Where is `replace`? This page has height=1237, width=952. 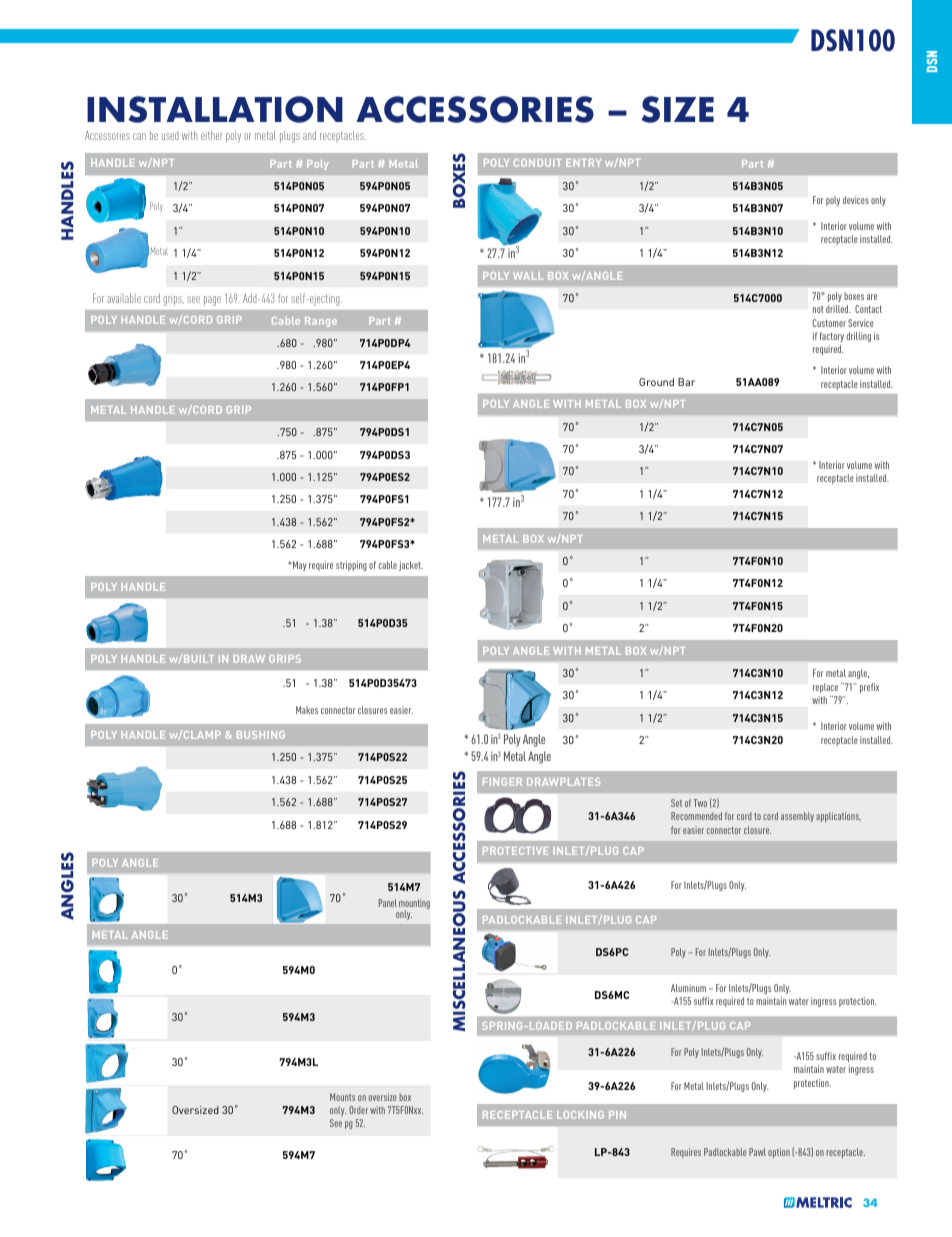 replace is located at coordinates (825, 688).
